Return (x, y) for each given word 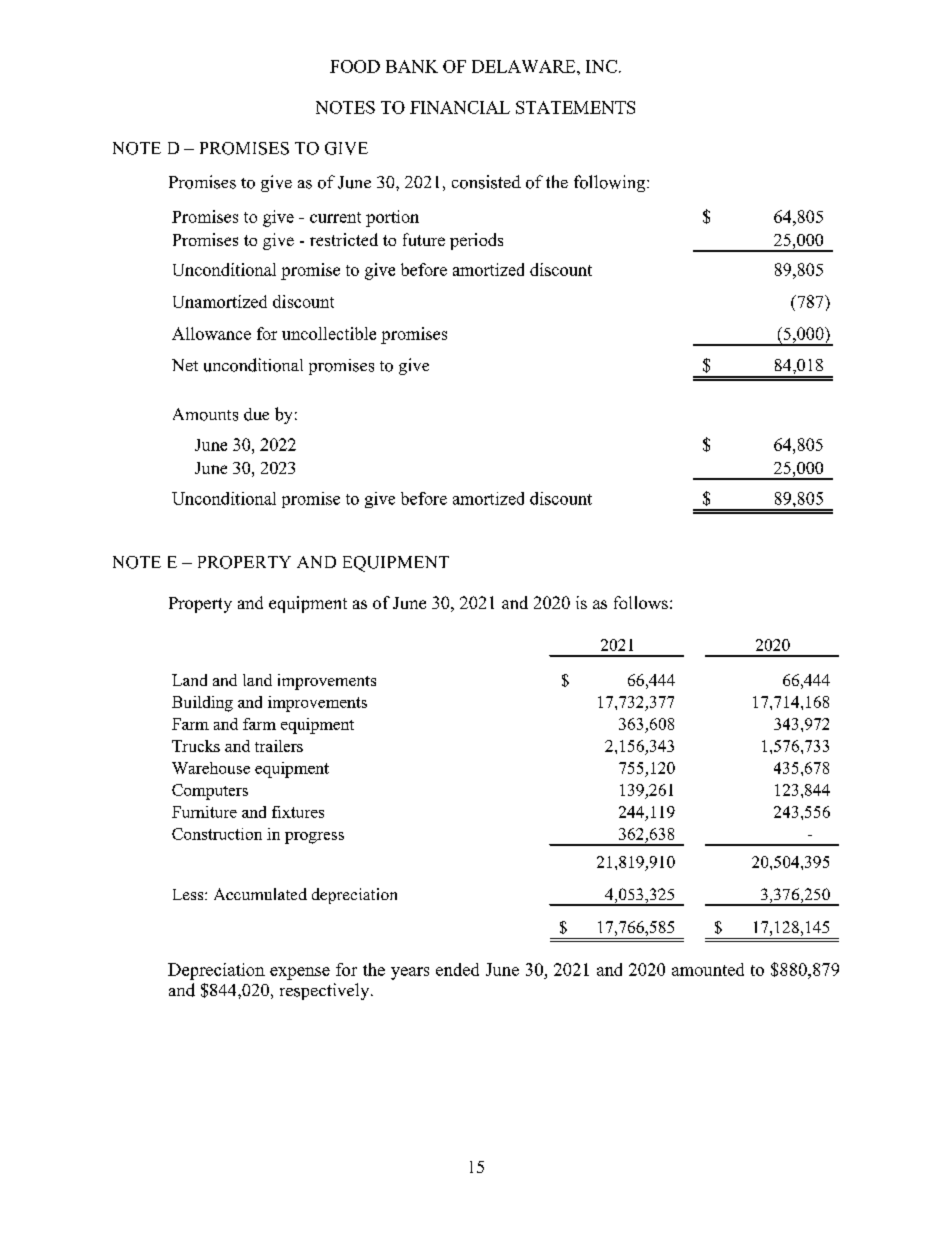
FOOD (355, 66)
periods (476, 241)
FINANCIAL (460, 107)
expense (300, 973)
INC (601, 66)
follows (641, 602)
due (256, 414)
